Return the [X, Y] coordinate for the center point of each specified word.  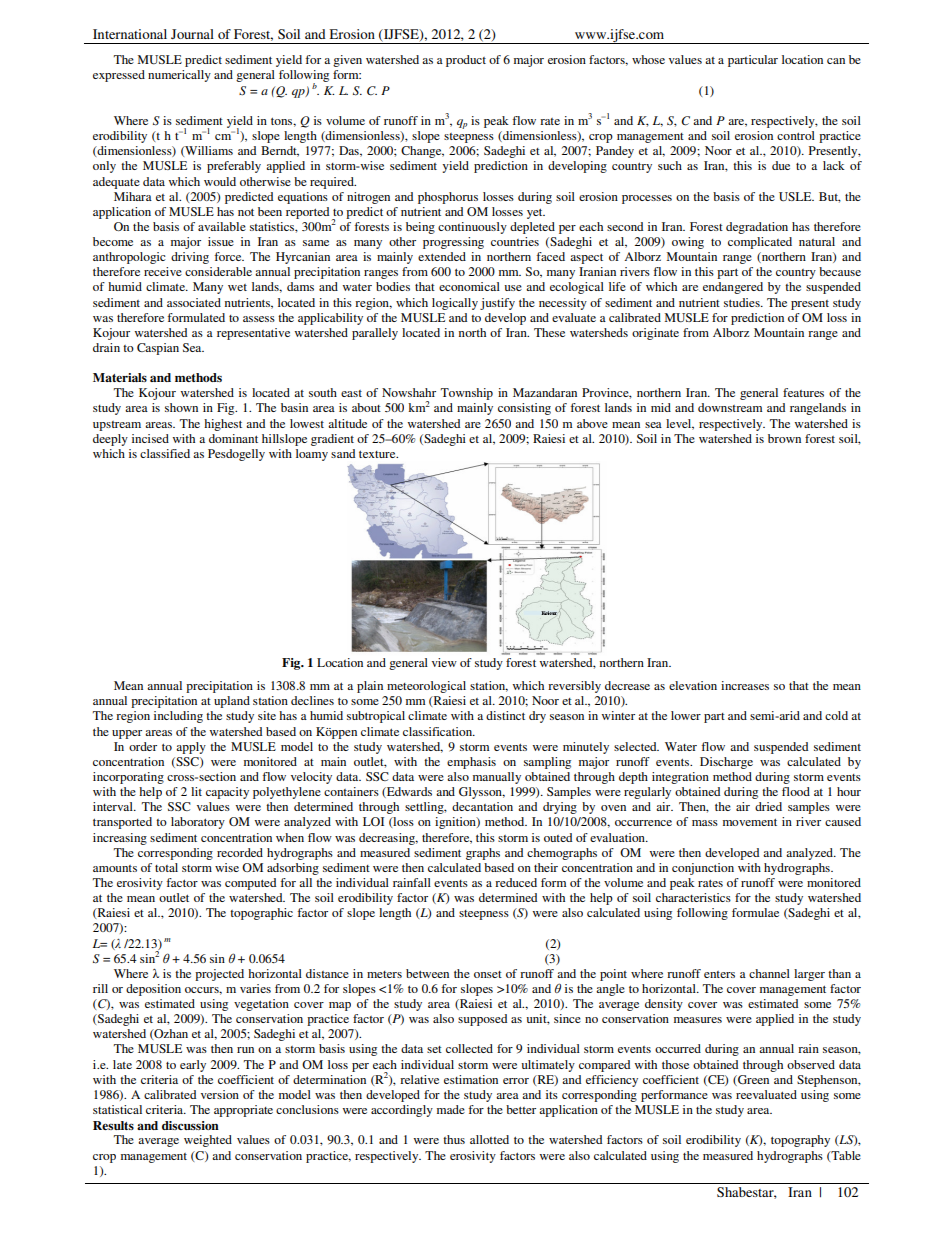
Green [752, 1080]
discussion [190, 1125]
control [796, 135]
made [451, 1109]
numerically [179, 76]
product [466, 61]
